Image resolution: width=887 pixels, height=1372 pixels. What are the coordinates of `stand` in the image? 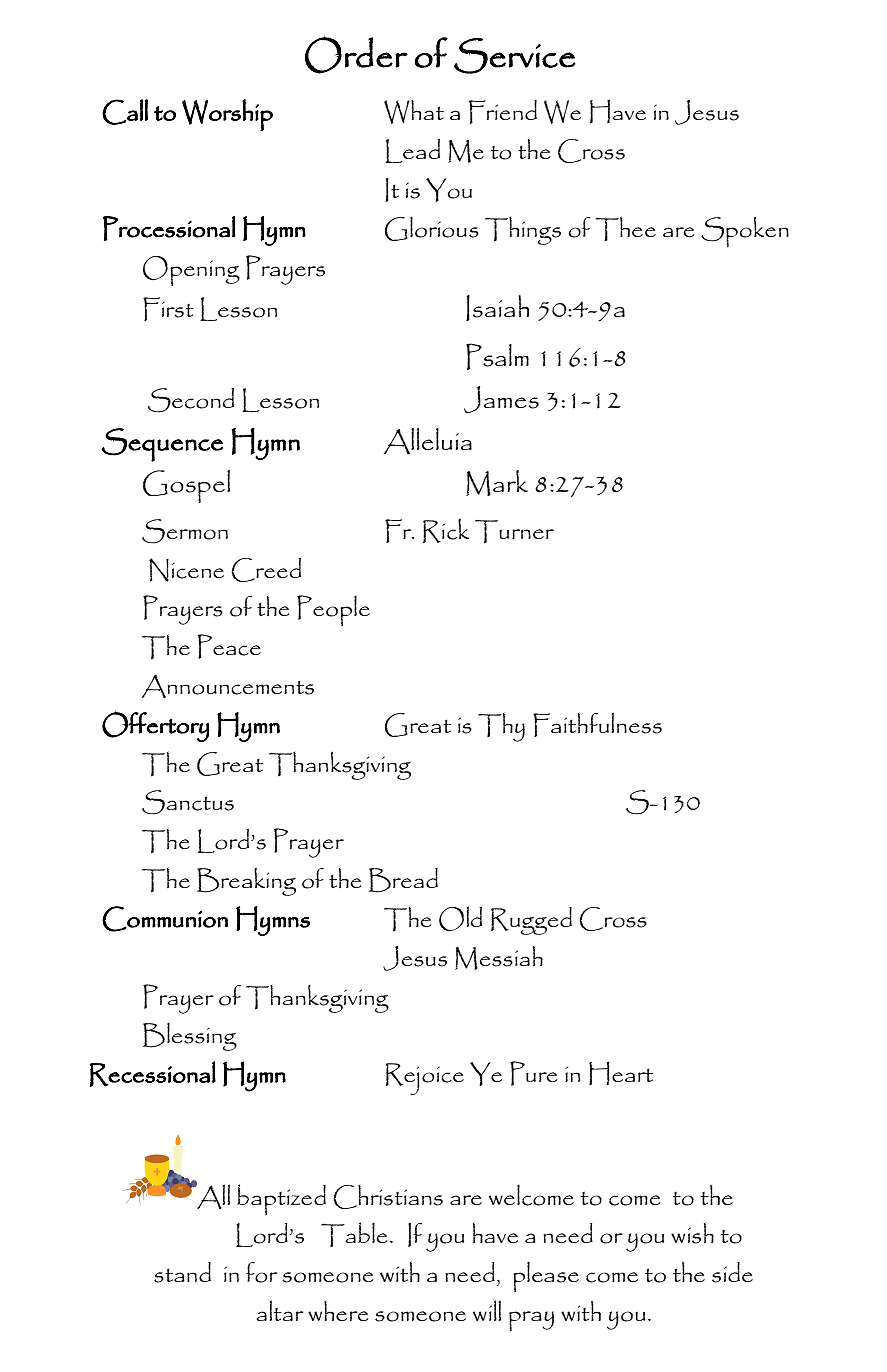 It's located at (182, 1272).
